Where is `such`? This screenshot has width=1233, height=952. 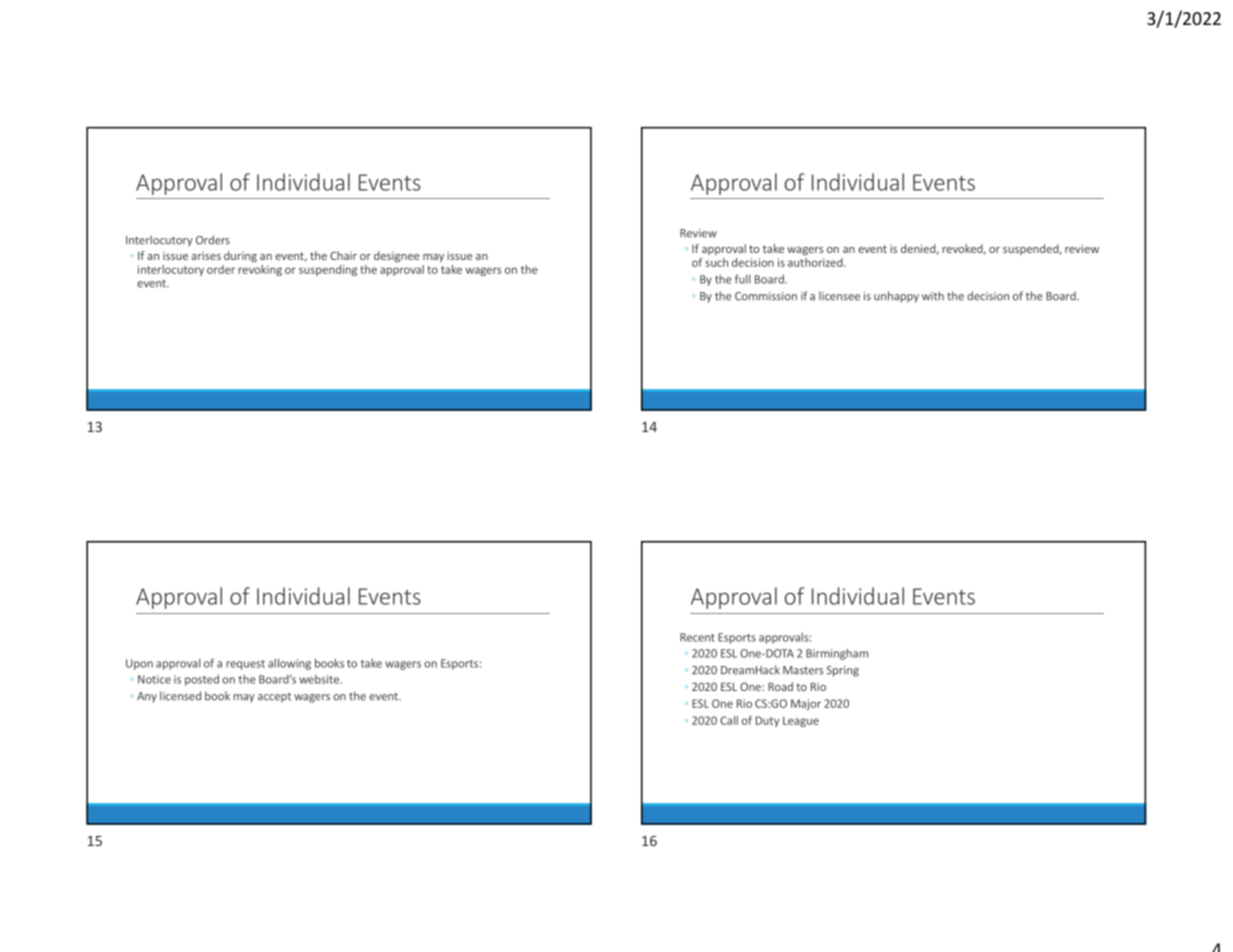 such is located at coordinates (716, 262).
